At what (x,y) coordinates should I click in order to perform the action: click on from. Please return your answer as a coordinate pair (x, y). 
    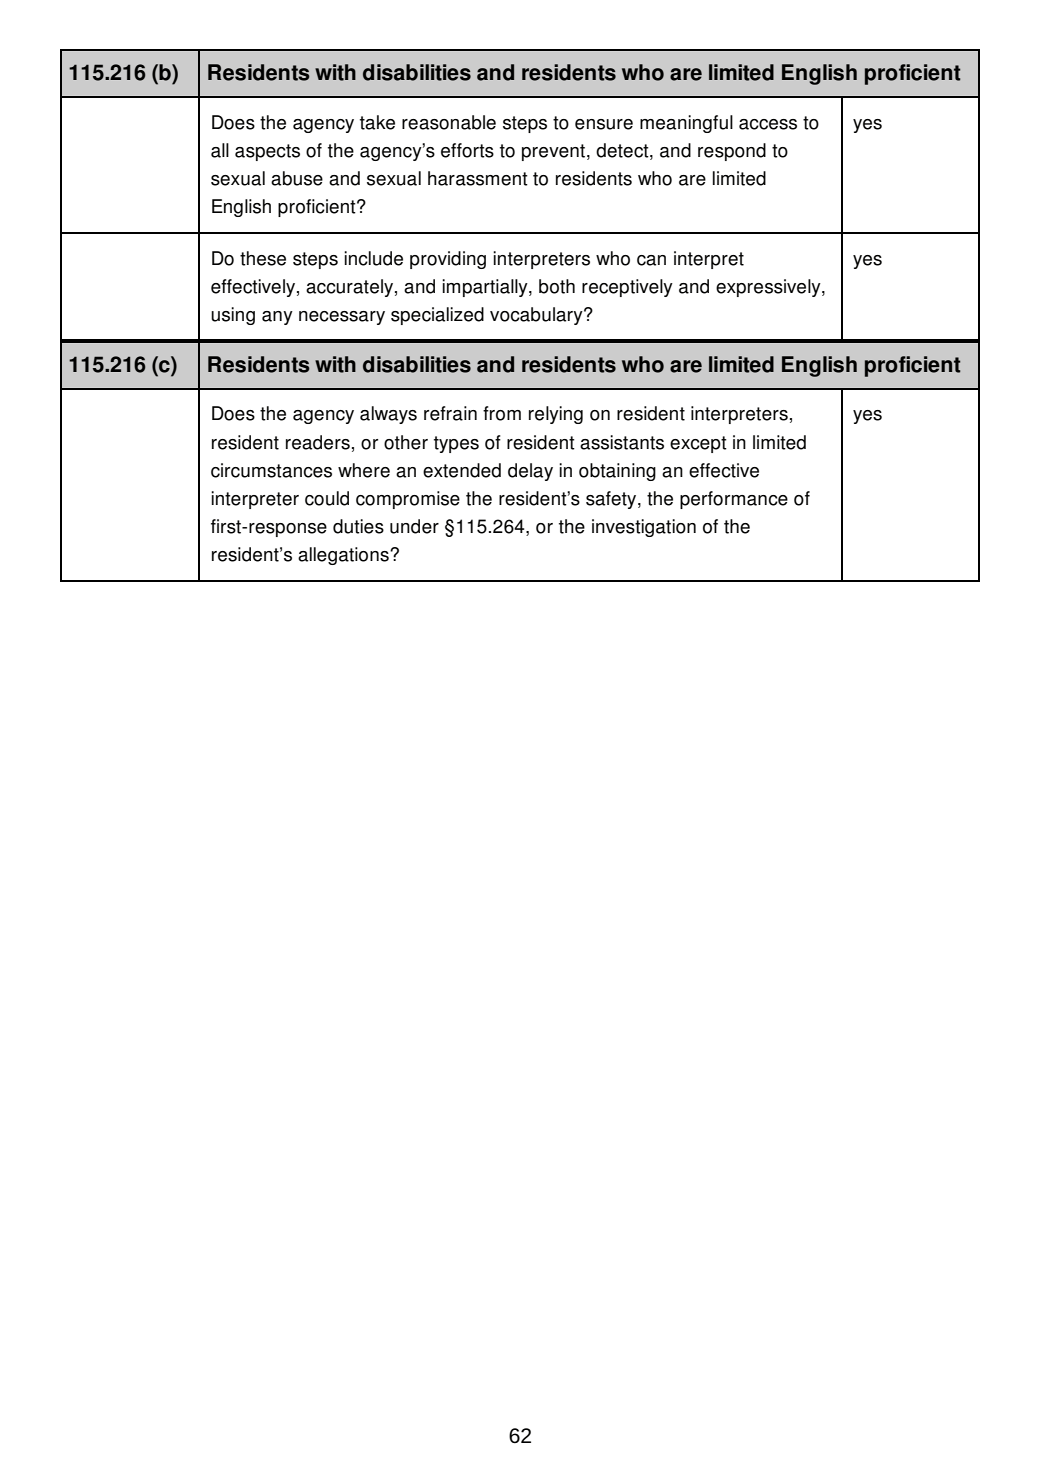
    Looking at the image, I should click on (502, 413).
